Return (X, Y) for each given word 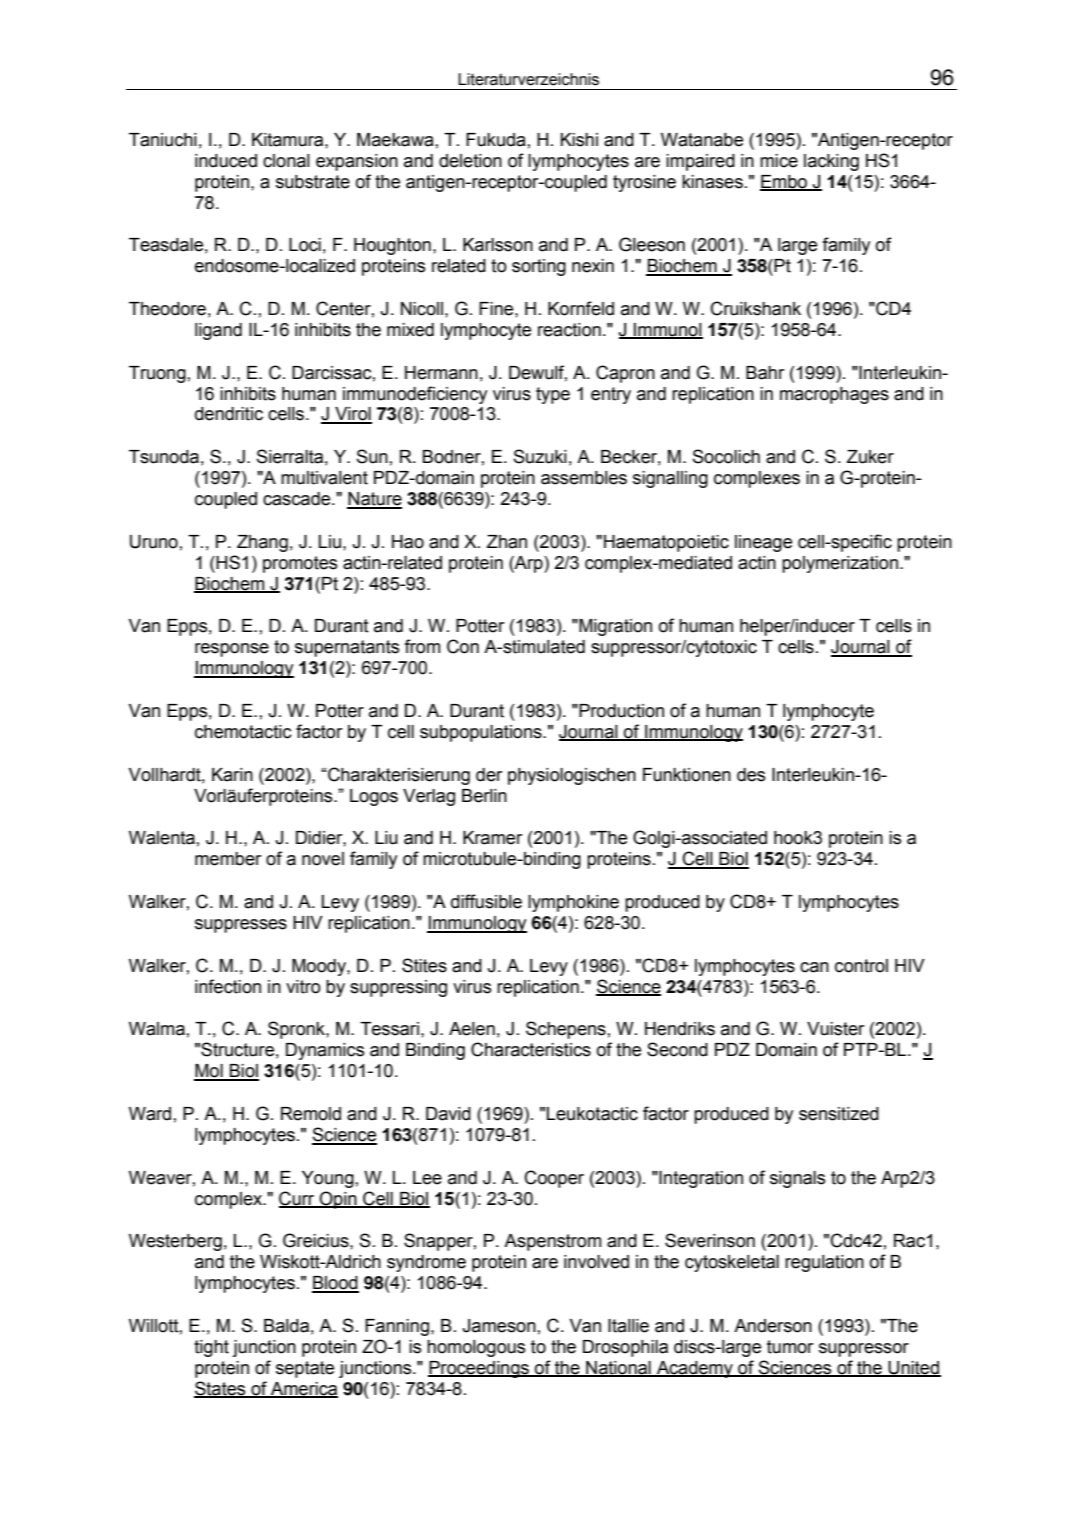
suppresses (241, 926)
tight (211, 1348)
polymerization (840, 564)
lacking (831, 162)
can (814, 967)
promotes (300, 564)
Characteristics (531, 1049)
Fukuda (496, 140)
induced (226, 161)
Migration (614, 627)
